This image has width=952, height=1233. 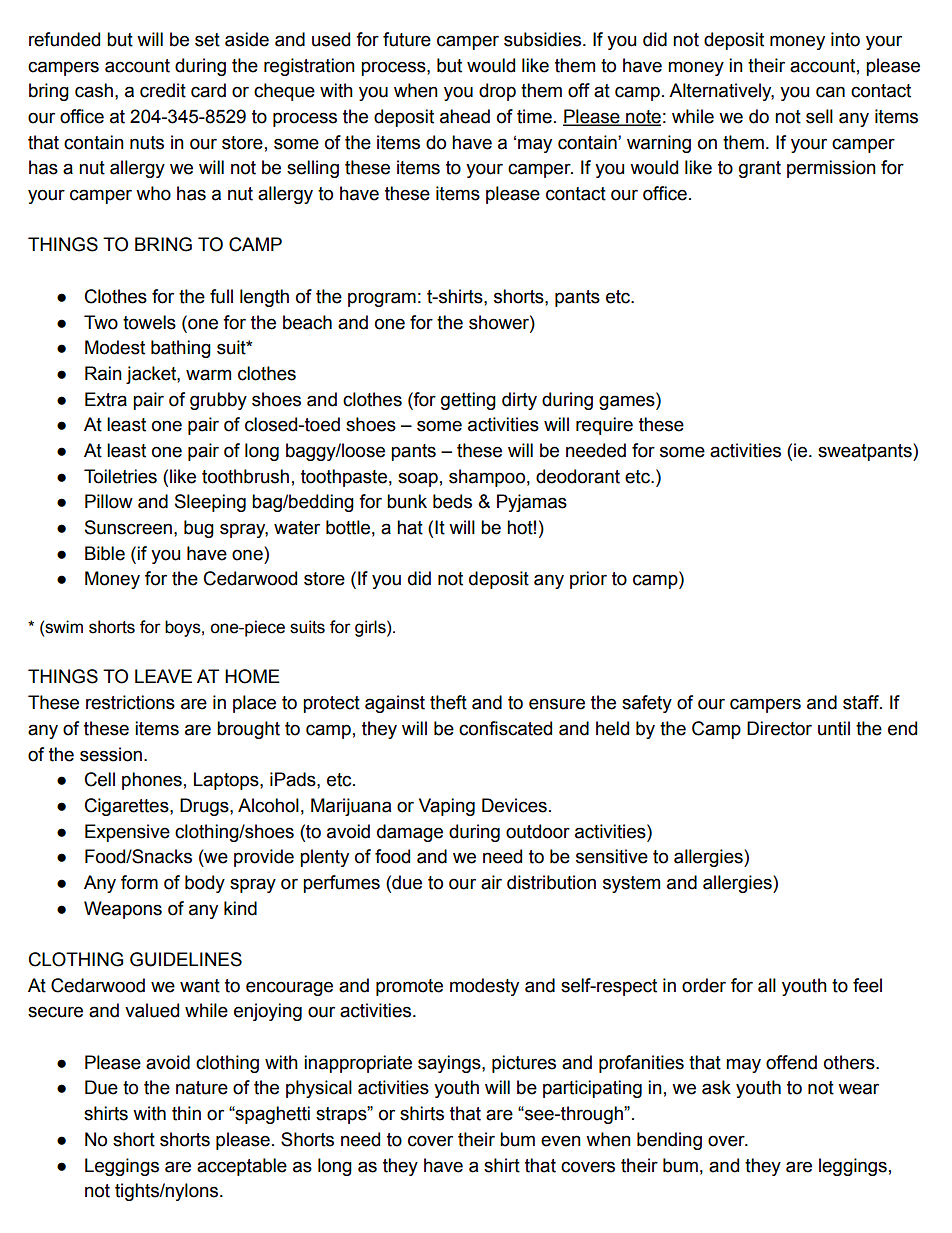 What do you see at coordinates (202, 1088) in the image?
I see `nature` at bounding box center [202, 1088].
